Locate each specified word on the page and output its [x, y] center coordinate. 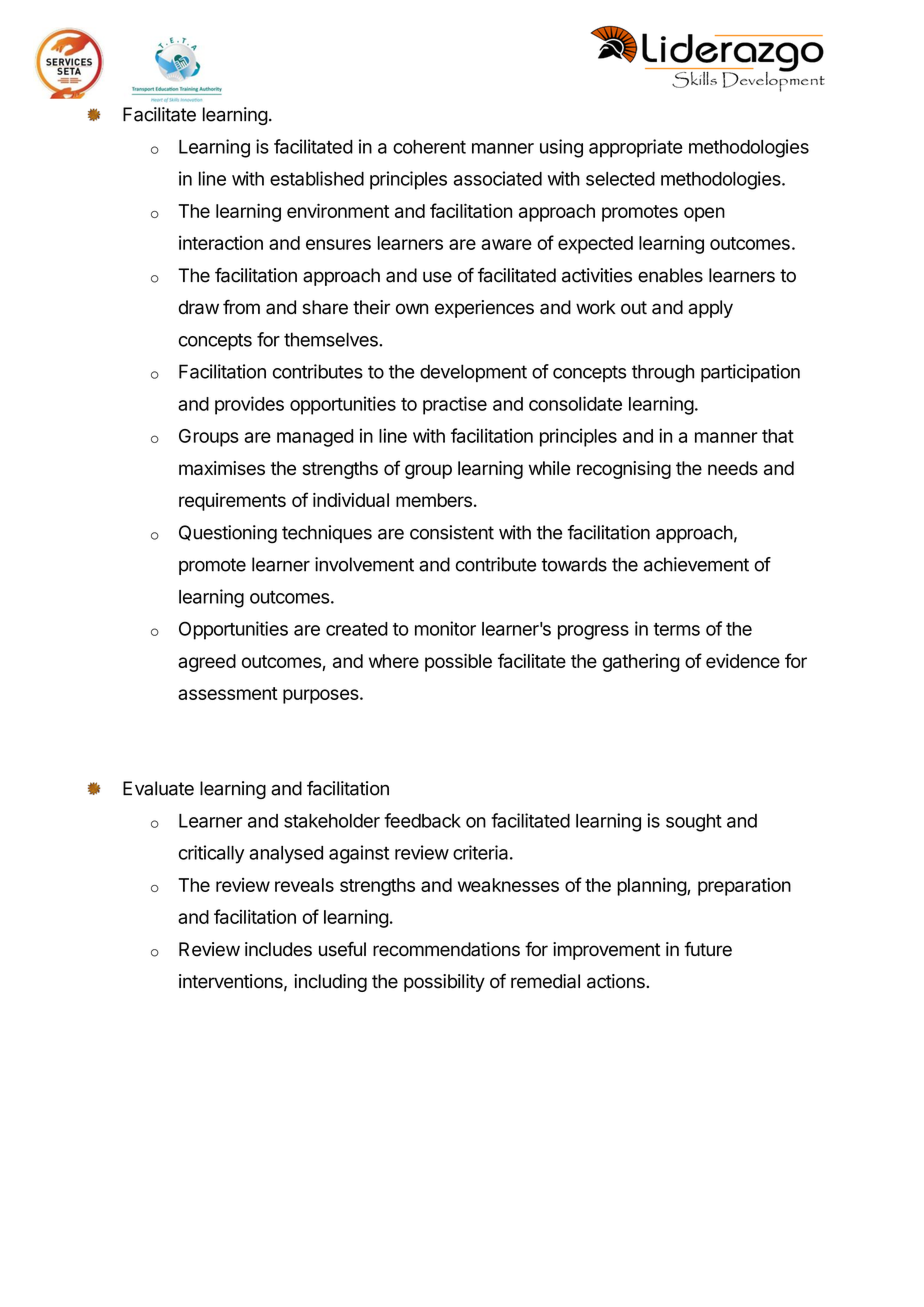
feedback [422, 820]
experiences [484, 309]
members [434, 500]
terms [677, 629]
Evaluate [158, 788]
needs [733, 468]
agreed [207, 663]
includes [278, 949]
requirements [232, 502]
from [241, 307]
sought [694, 823]
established [317, 178]
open [704, 214]
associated [498, 178]
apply [710, 309]
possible [458, 663]
